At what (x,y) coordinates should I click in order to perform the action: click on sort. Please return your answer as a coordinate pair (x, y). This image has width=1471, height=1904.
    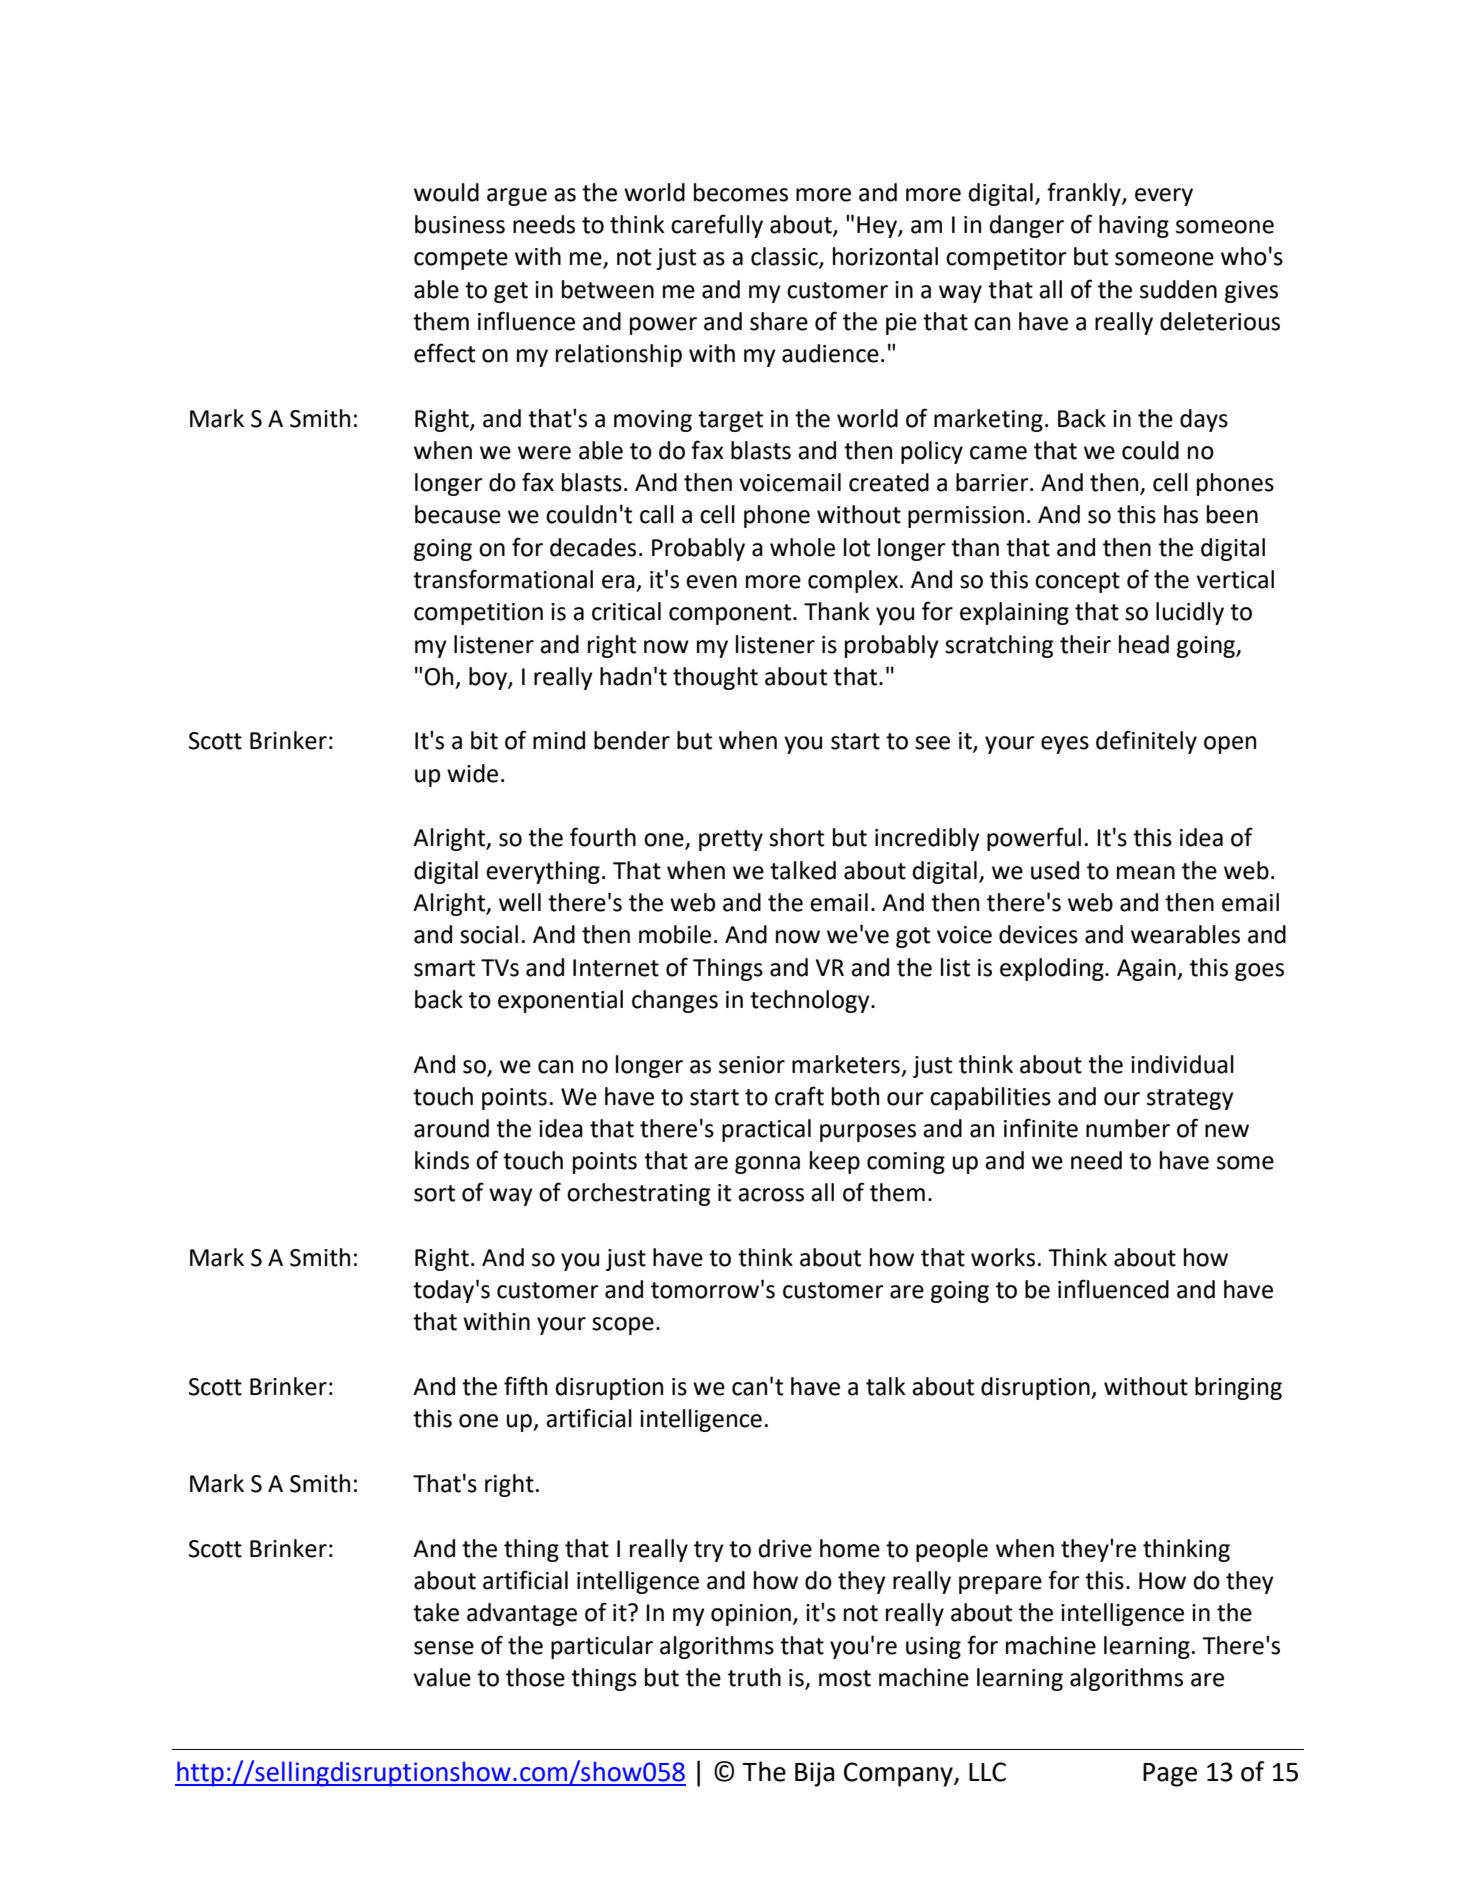
    Looking at the image, I should click on (434, 1193).
